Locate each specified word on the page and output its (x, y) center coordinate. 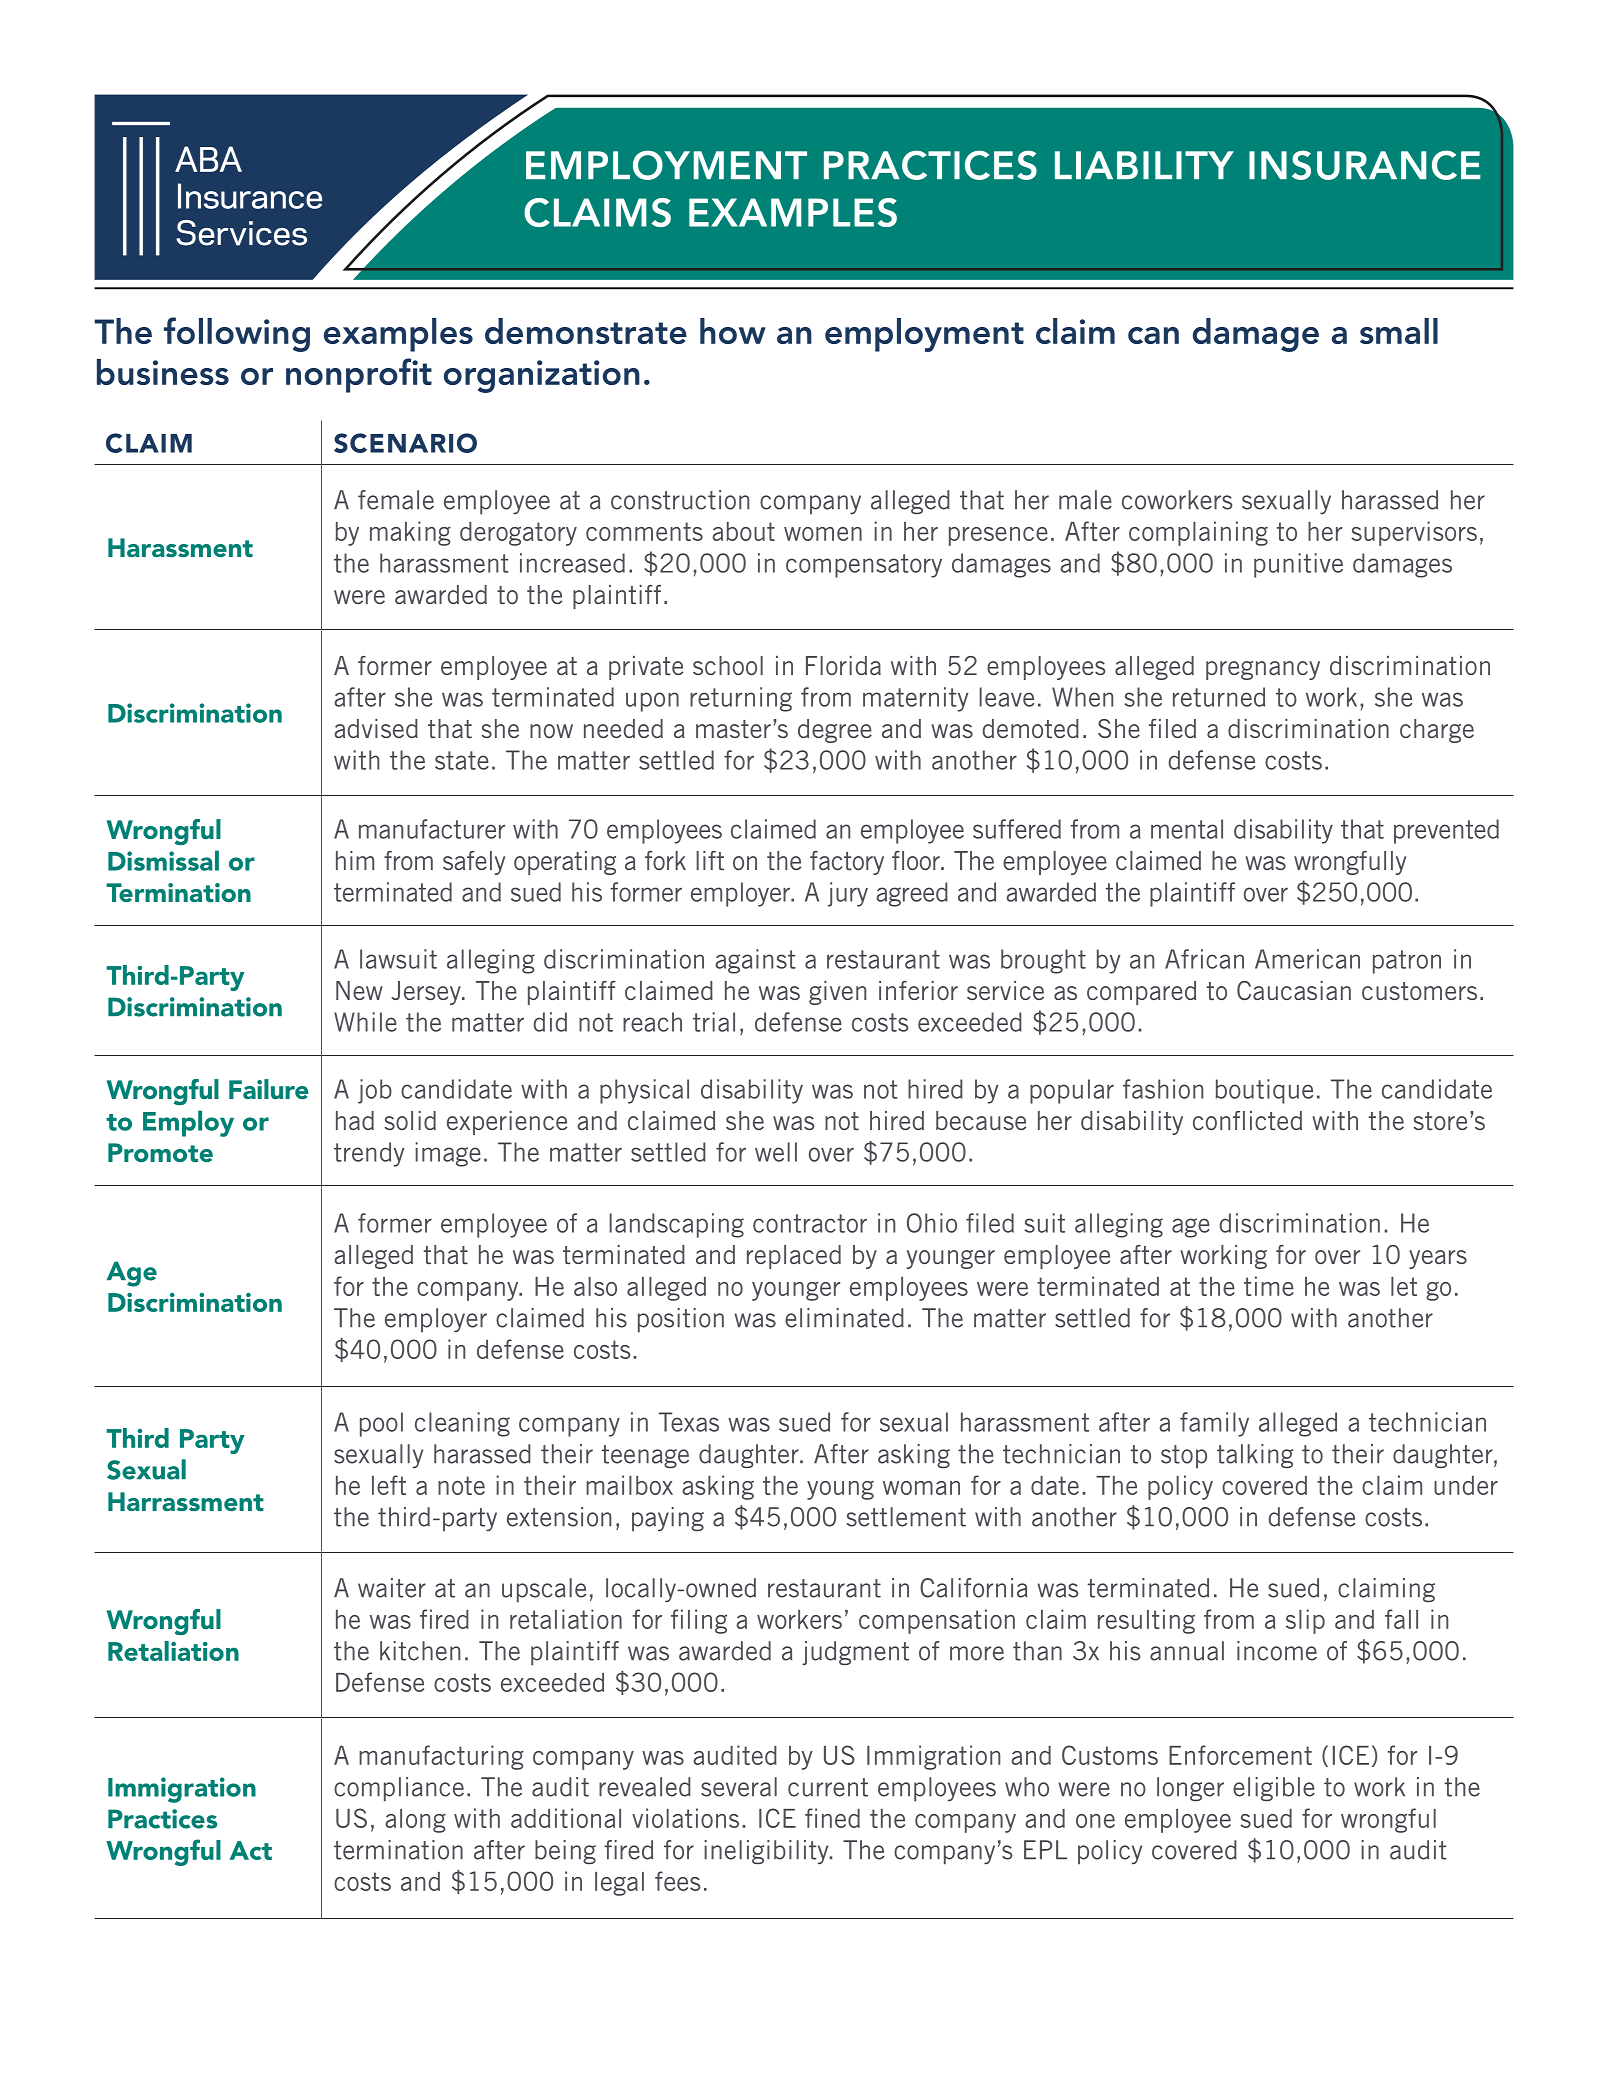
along (415, 1821)
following (237, 334)
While (365, 1022)
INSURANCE (1365, 165)
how (733, 331)
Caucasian (1294, 990)
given (837, 993)
